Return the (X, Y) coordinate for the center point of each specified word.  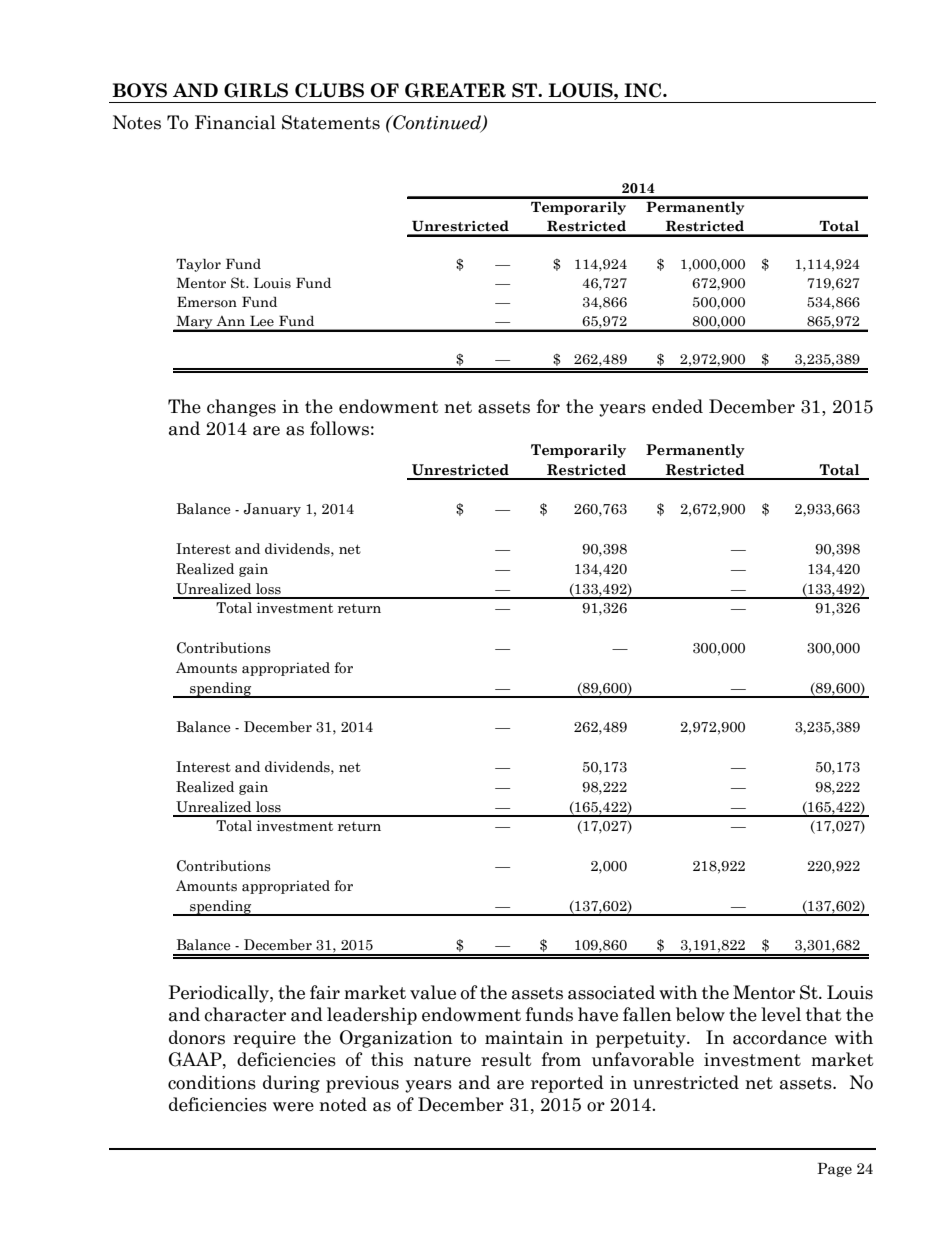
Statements (331, 122)
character (245, 1014)
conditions (212, 1082)
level (781, 1014)
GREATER (455, 90)
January (272, 510)
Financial (235, 122)
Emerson (207, 302)
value (433, 992)
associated (611, 992)
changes (241, 408)
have (598, 1014)
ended (677, 406)
